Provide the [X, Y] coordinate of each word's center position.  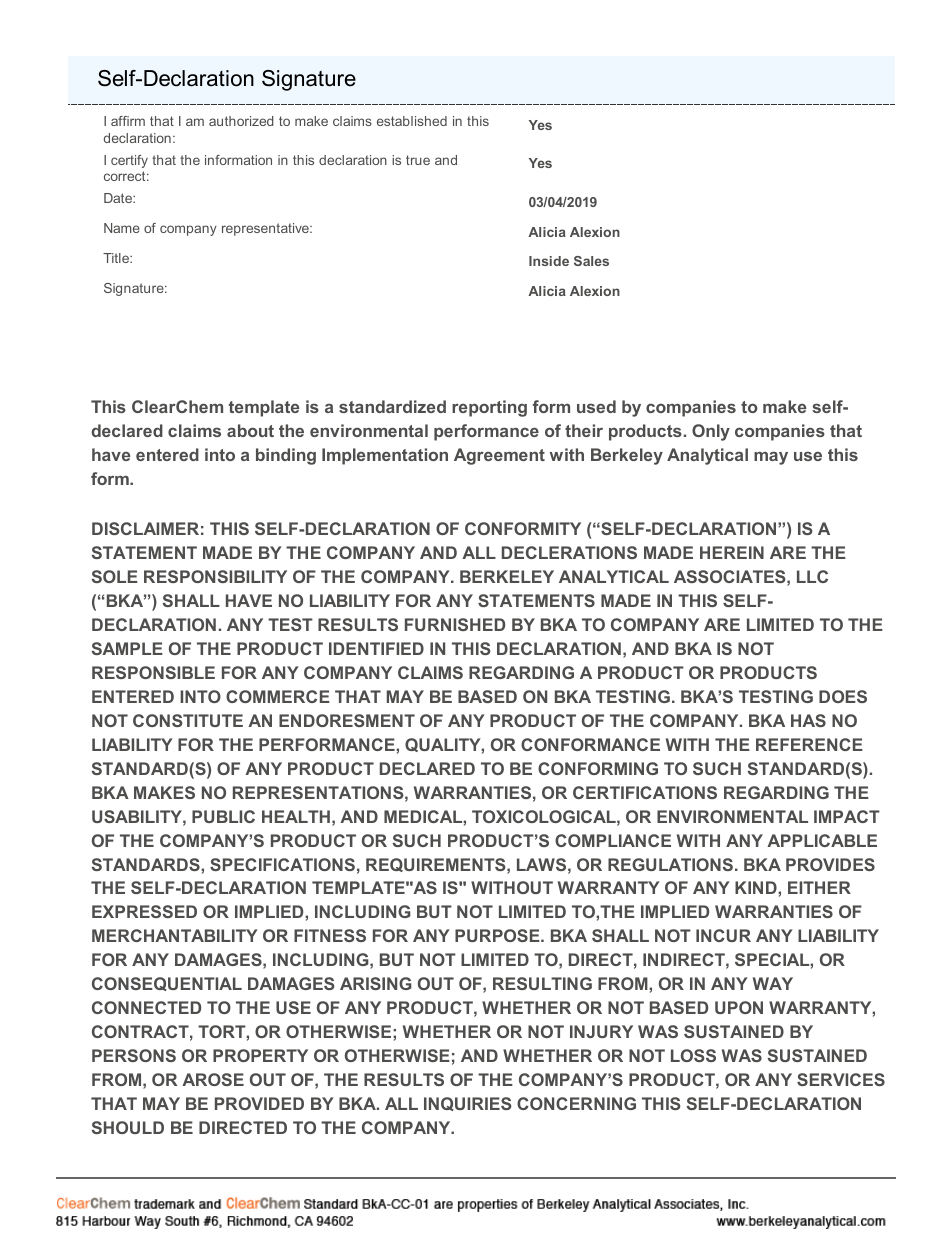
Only [711, 432]
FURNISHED [455, 624]
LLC [812, 576]
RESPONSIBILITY [215, 576]
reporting [489, 408]
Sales [591, 261]
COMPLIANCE [613, 840]
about [250, 430]
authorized [241, 121]
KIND [757, 887]
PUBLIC [223, 816]
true [418, 160]
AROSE [213, 1079]
